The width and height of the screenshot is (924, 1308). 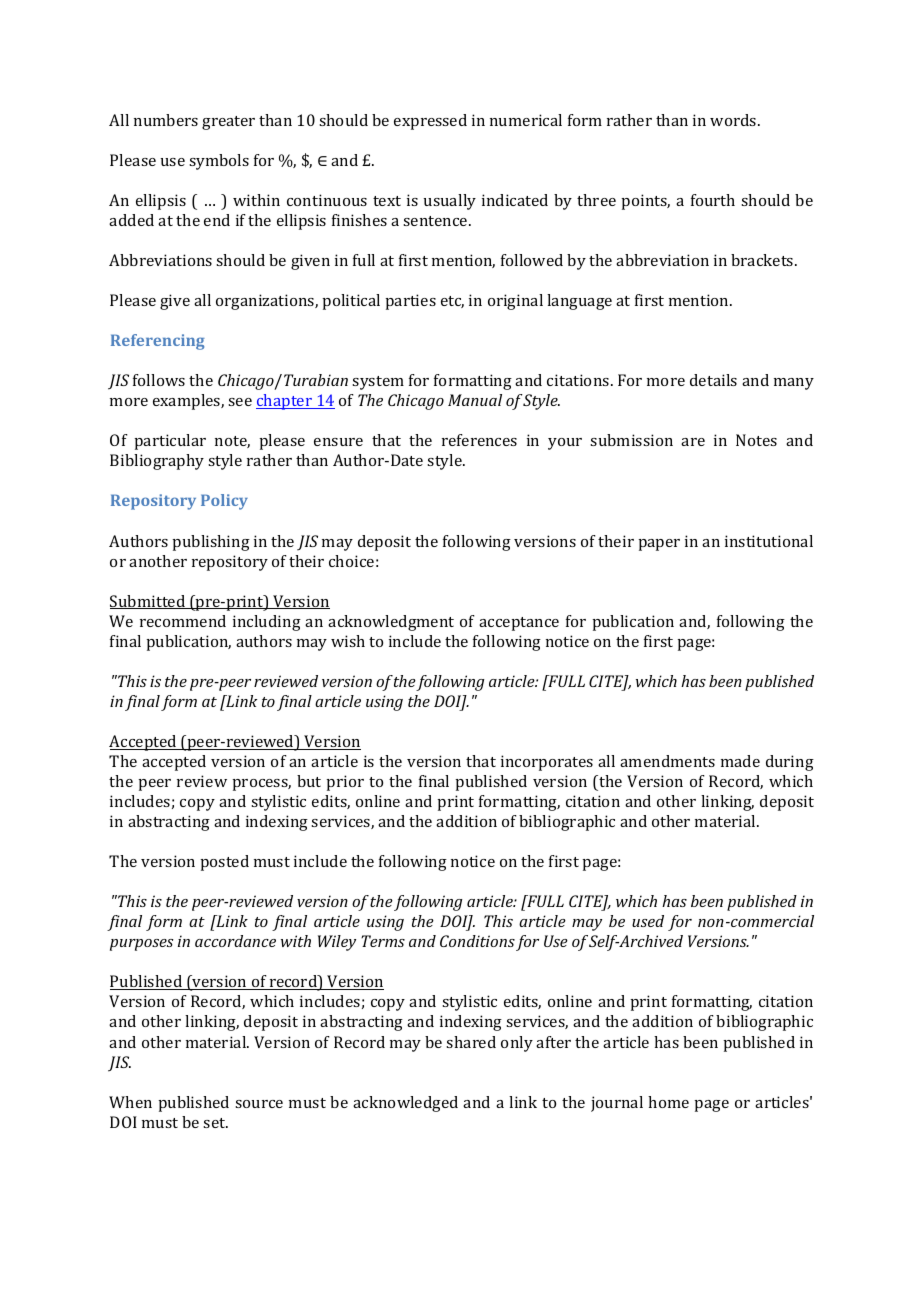 What do you see at coordinates (475, 400) in the screenshot?
I see `Manual` at bounding box center [475, 400].
